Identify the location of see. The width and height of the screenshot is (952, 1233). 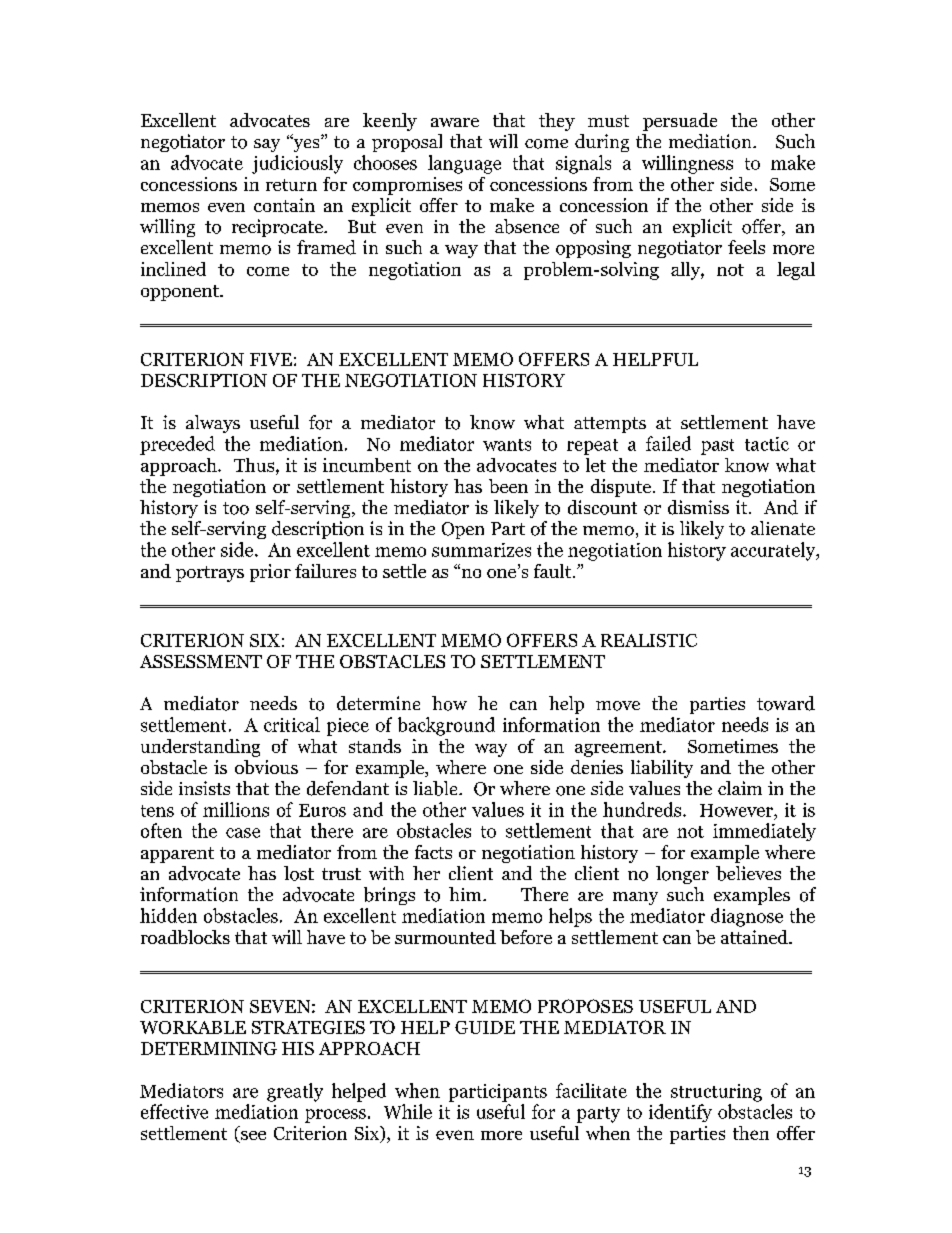
(252, 1137).
